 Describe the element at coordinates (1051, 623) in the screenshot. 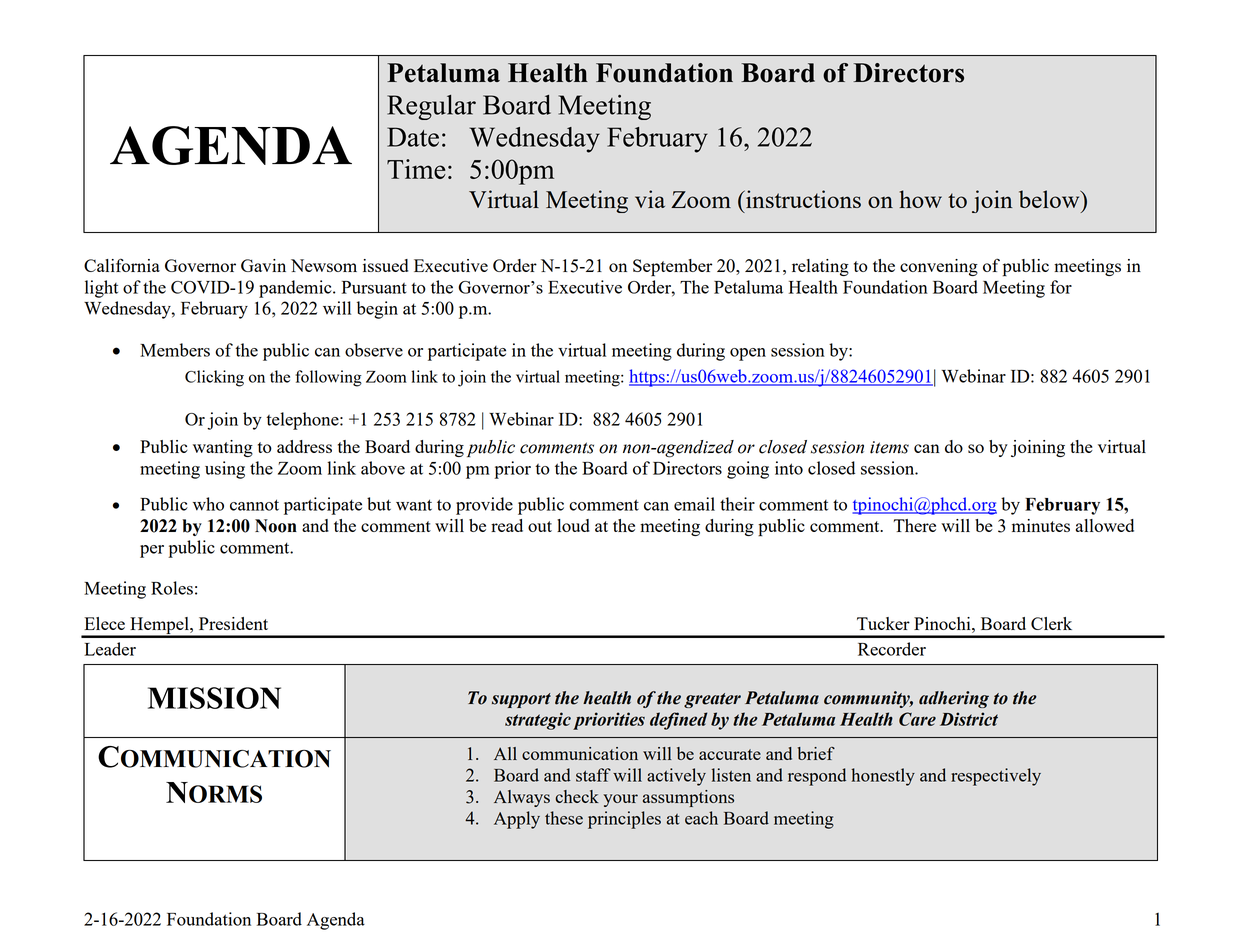

I see `Clerk` at that location.
